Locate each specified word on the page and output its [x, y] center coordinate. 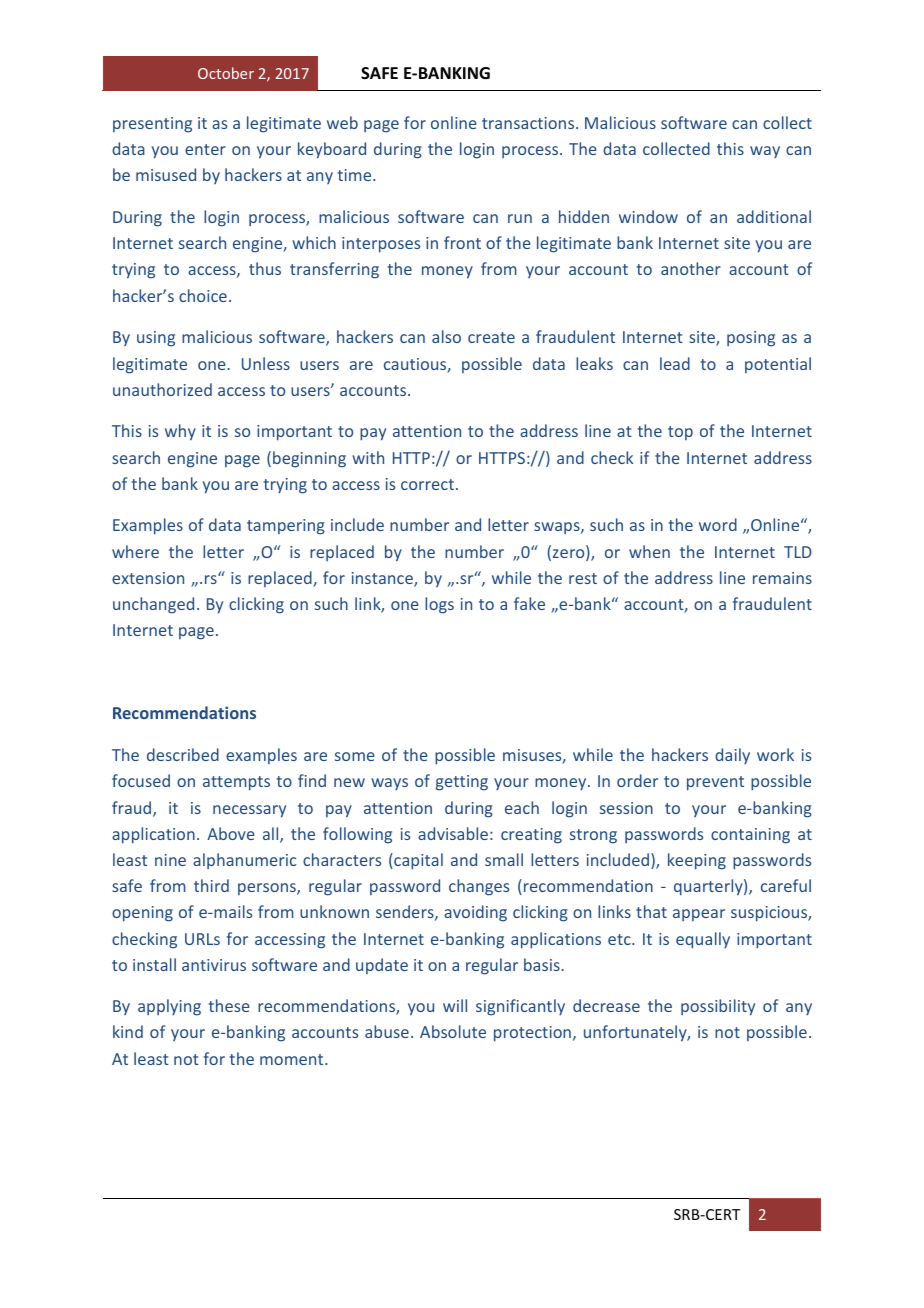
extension [148, 578]
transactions [529, 123]
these [229, 1005]
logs [439, 605]
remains [782, 578]
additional [774, 216]
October [226, 73]
